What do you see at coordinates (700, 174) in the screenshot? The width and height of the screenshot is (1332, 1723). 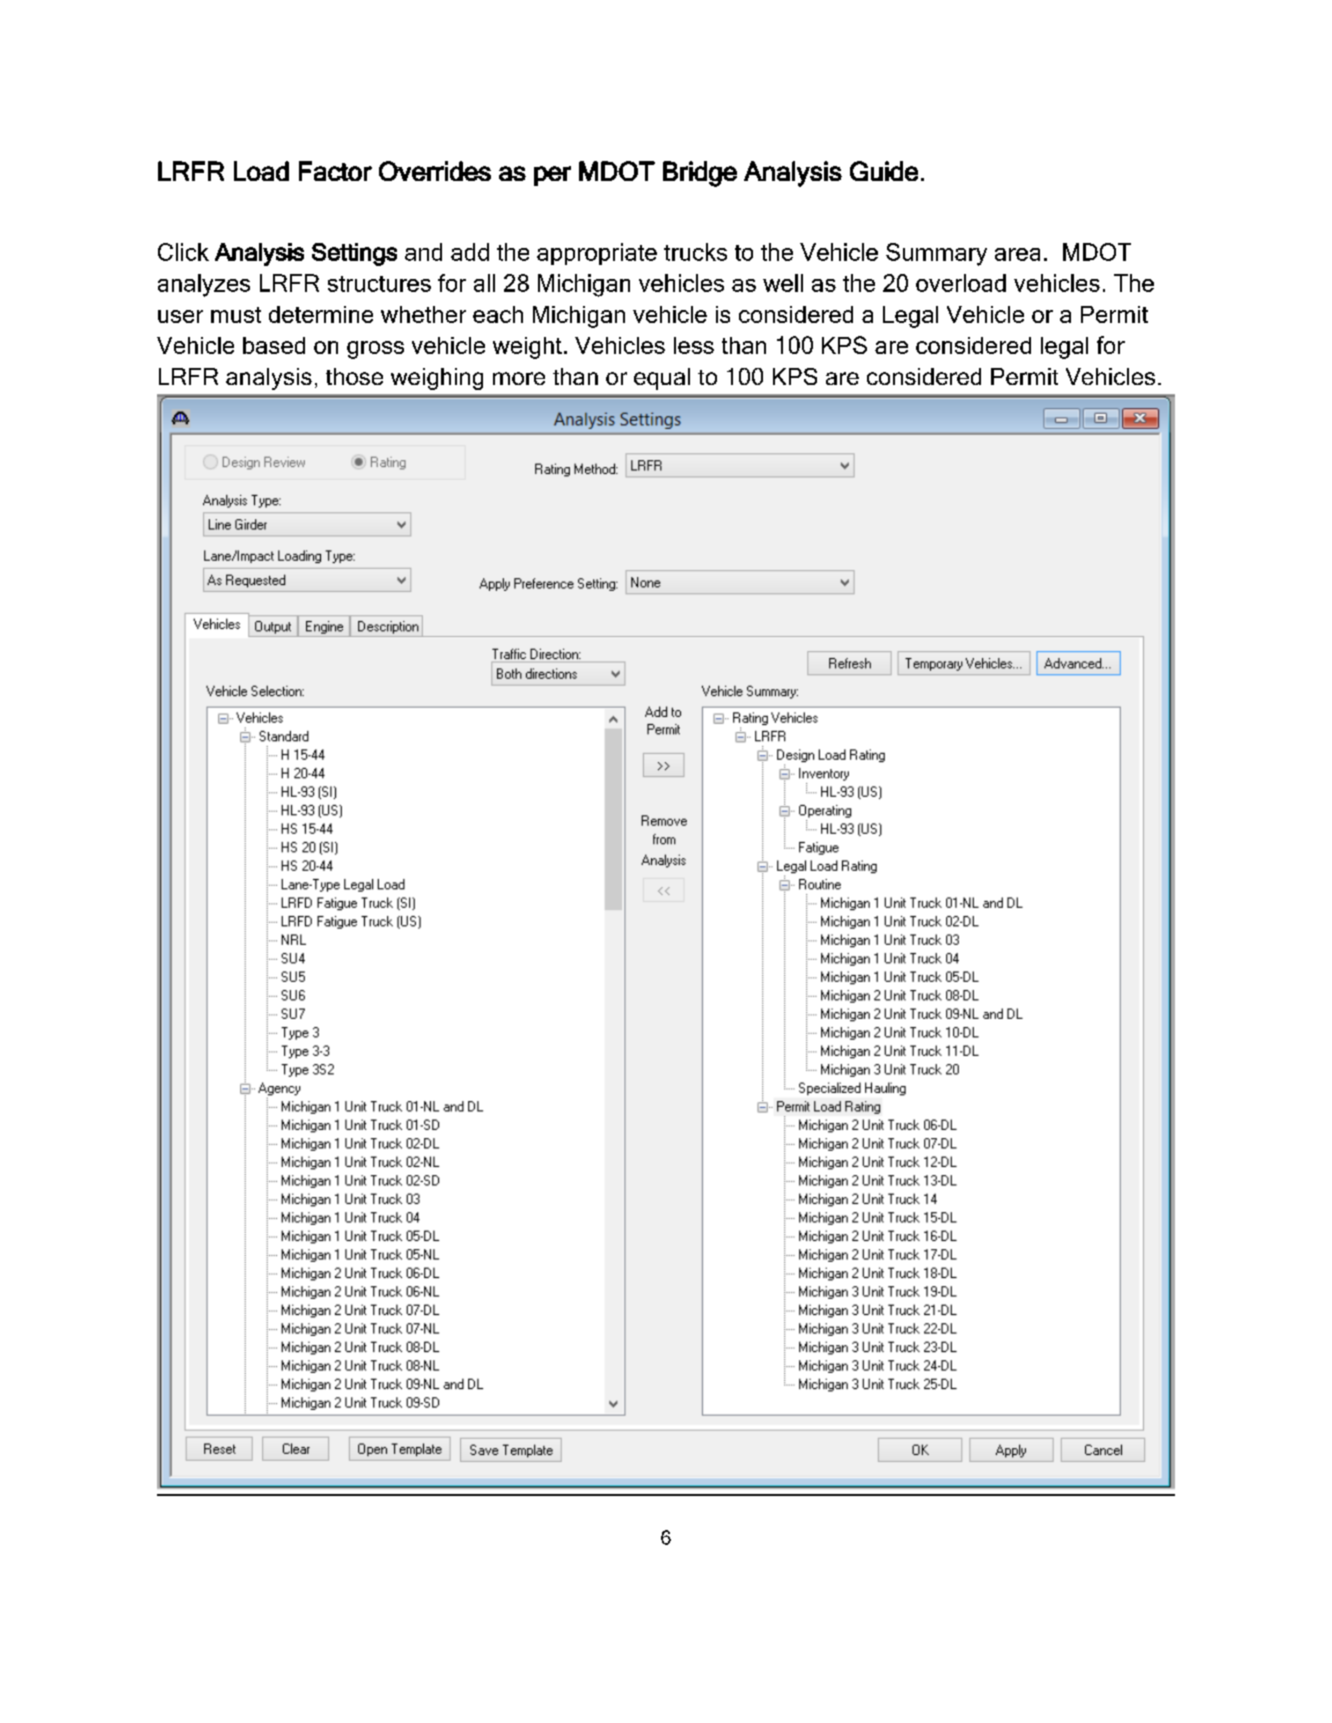 I see `Bridge` at bounding box center [700, 174].
